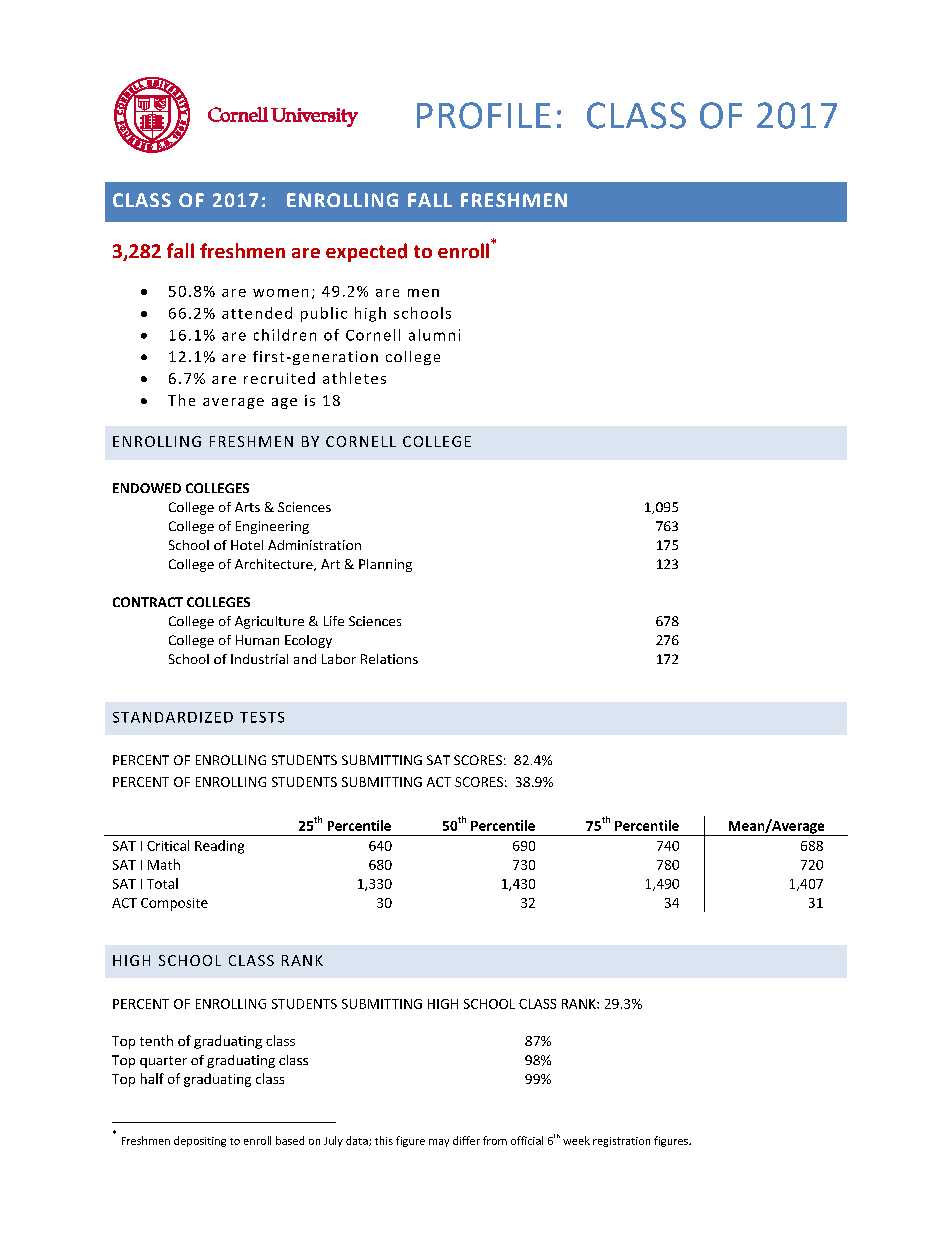  Describe the element at coordinates (484, 115) in the screenshot. I see `PROFILE` at that location.
